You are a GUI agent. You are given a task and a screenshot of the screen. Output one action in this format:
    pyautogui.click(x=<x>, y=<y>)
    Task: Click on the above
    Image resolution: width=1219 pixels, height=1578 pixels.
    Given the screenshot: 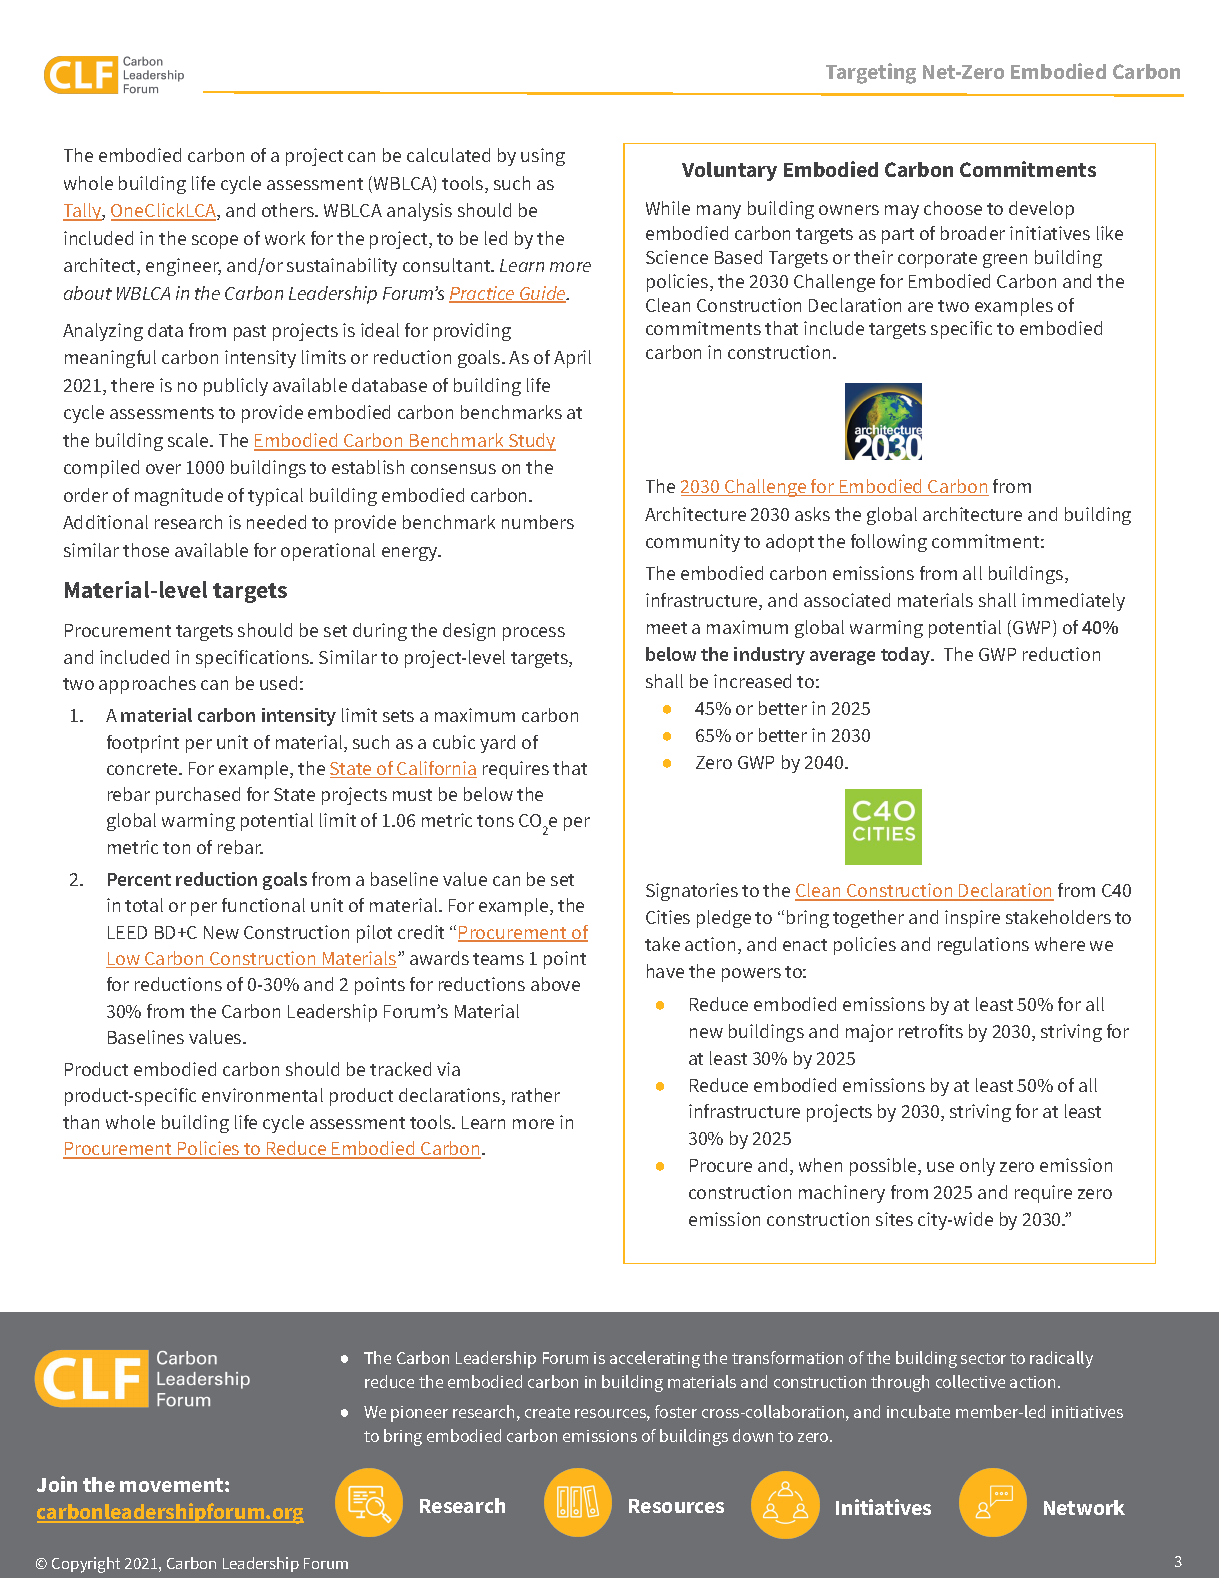 What is the action you would take?
    pyautogui.click(x=555, y=984)
